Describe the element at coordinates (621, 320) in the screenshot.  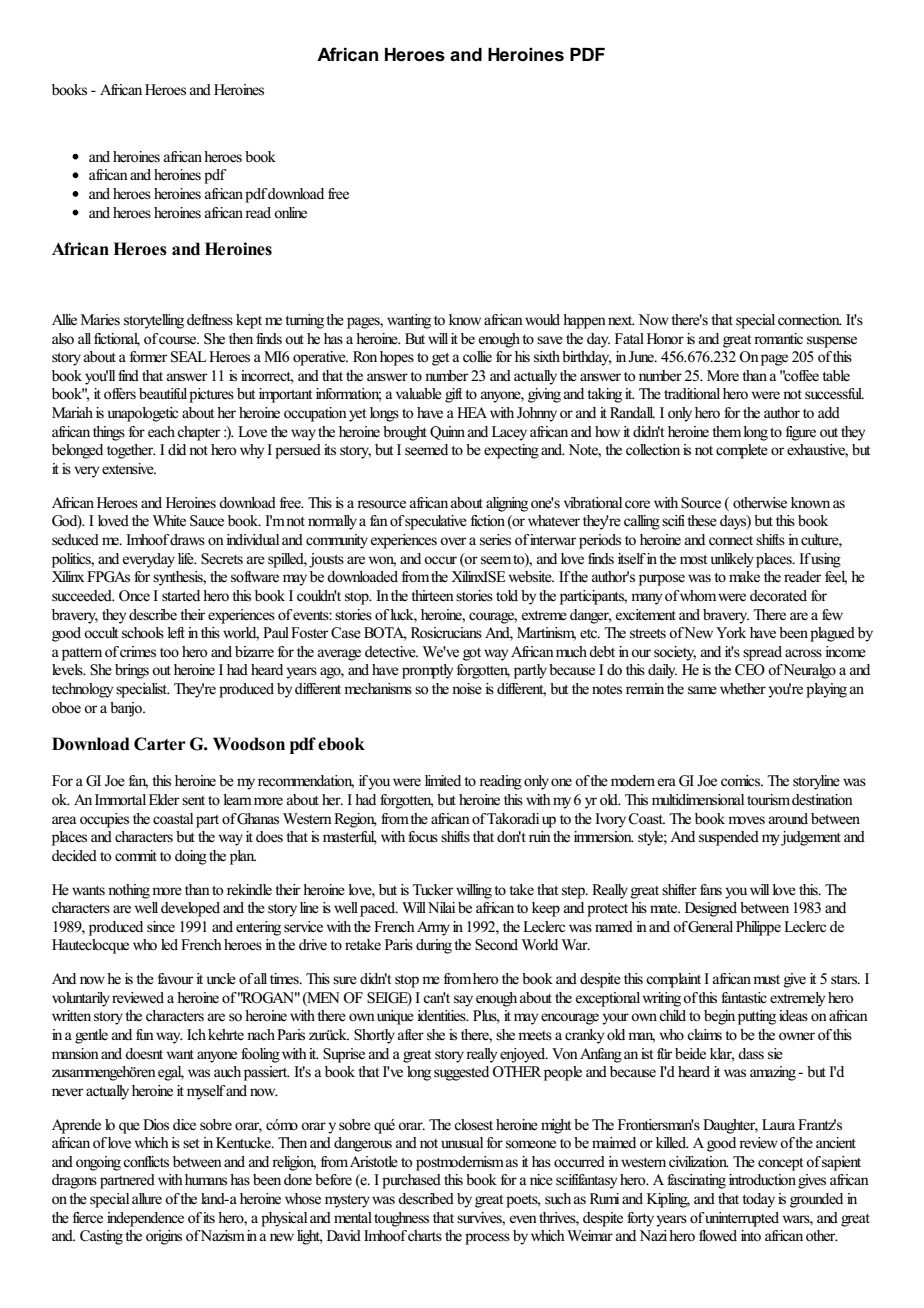
I see `next` at that location.
